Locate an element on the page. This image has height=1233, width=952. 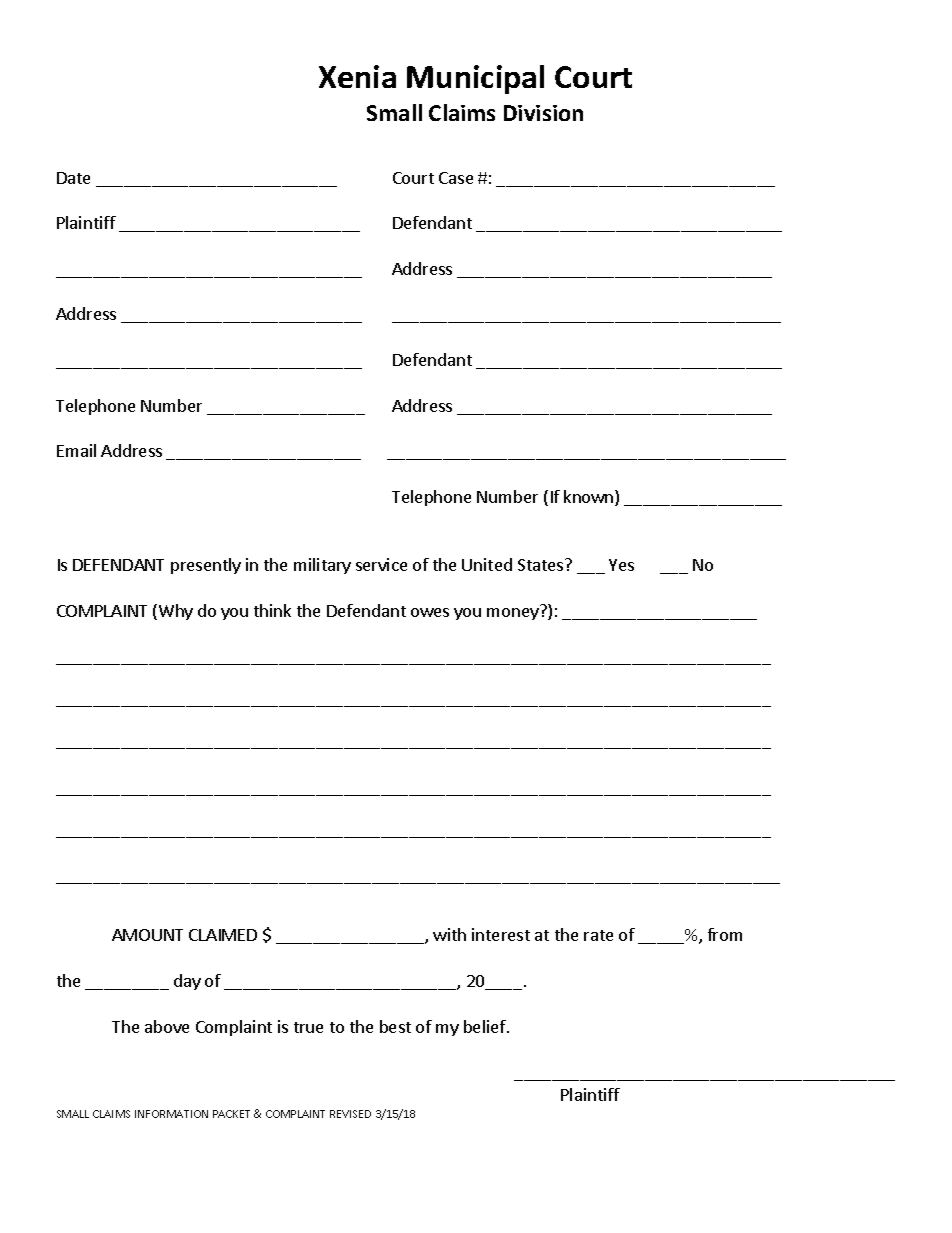
INFORMATION is located at coordinates (171, 1114).
